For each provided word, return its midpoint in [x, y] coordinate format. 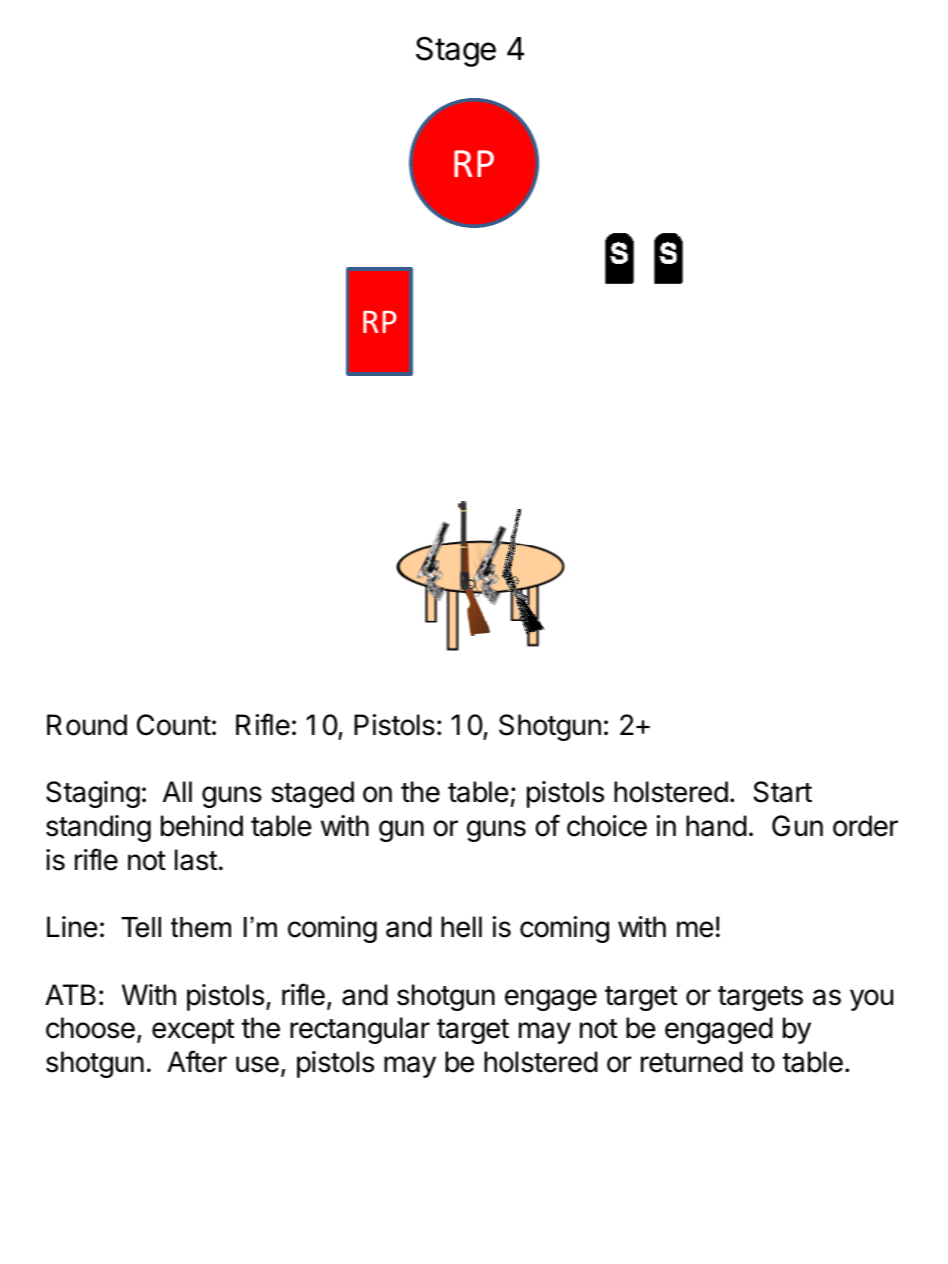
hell [461, 927]
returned [692, 1062]
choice [607, 826]
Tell [141, 927]
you [871, 1000]
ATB [70, 994]
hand [716, 826]
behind [202, 826]
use [257, 1064]
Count [174, 725]
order [865, 826]
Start [783, 792]
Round [87, 725]
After [197, 1061]
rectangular [360, 1030]
